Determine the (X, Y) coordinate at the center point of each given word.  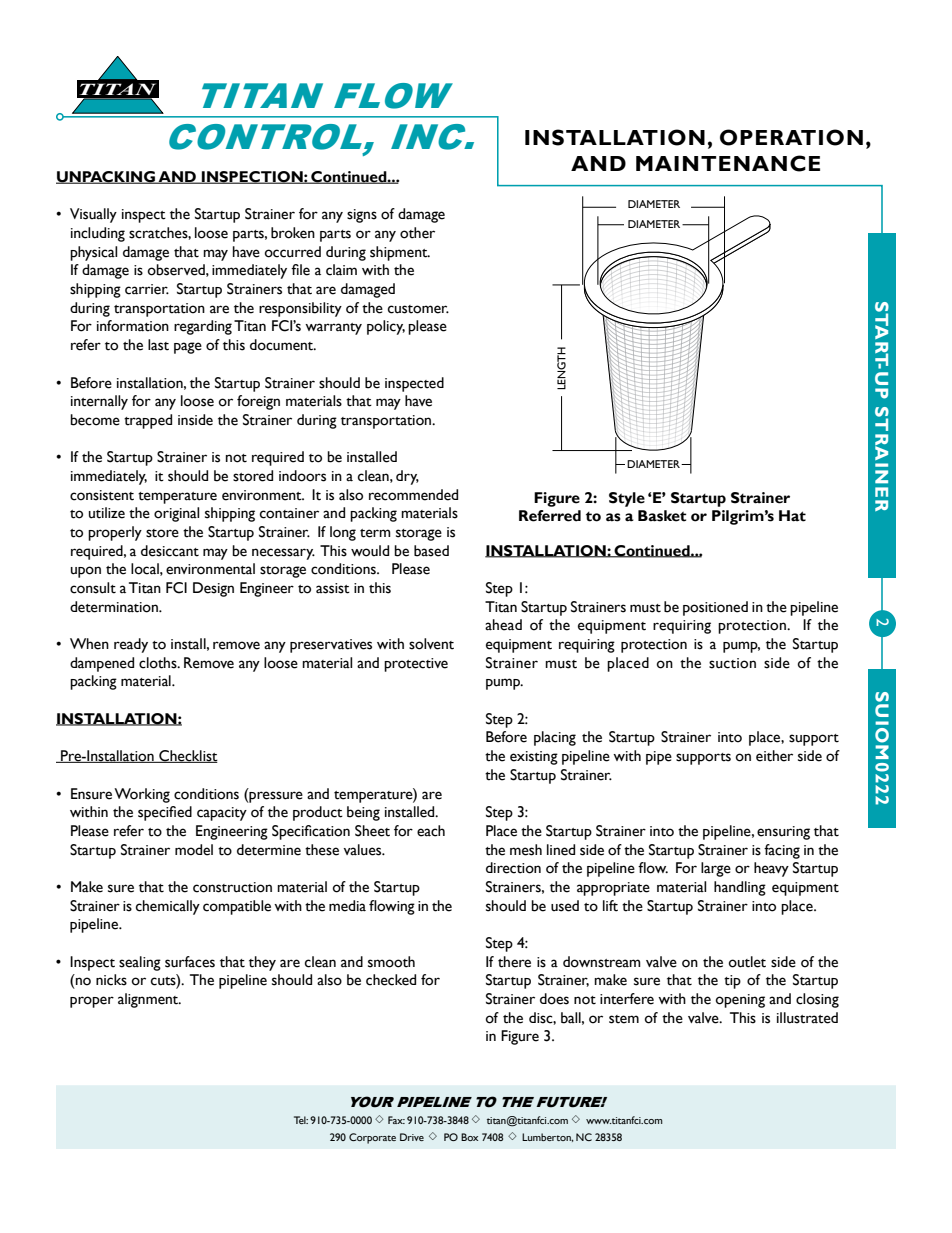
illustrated (807, 1018)
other (417, 233)
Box (469, 1137)
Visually (93, 215)
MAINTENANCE (728, 163)
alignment (149, 1000)
